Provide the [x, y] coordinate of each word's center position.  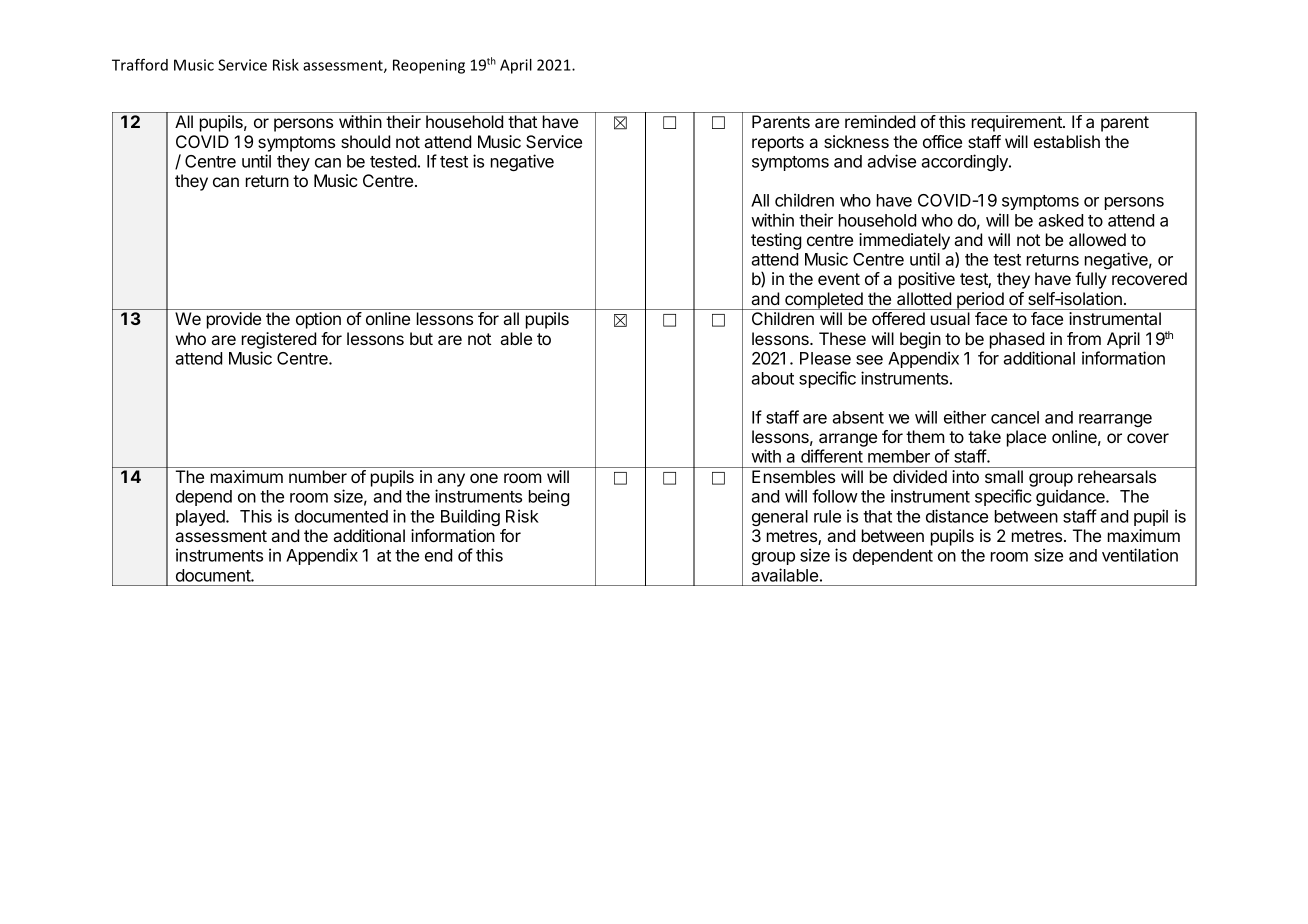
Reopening [429, 66]
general [780, 518]
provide [234, 320]
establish [1067, 141]
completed [824, 301]
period [980, 301]
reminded [880, 121]
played [201, 518]
